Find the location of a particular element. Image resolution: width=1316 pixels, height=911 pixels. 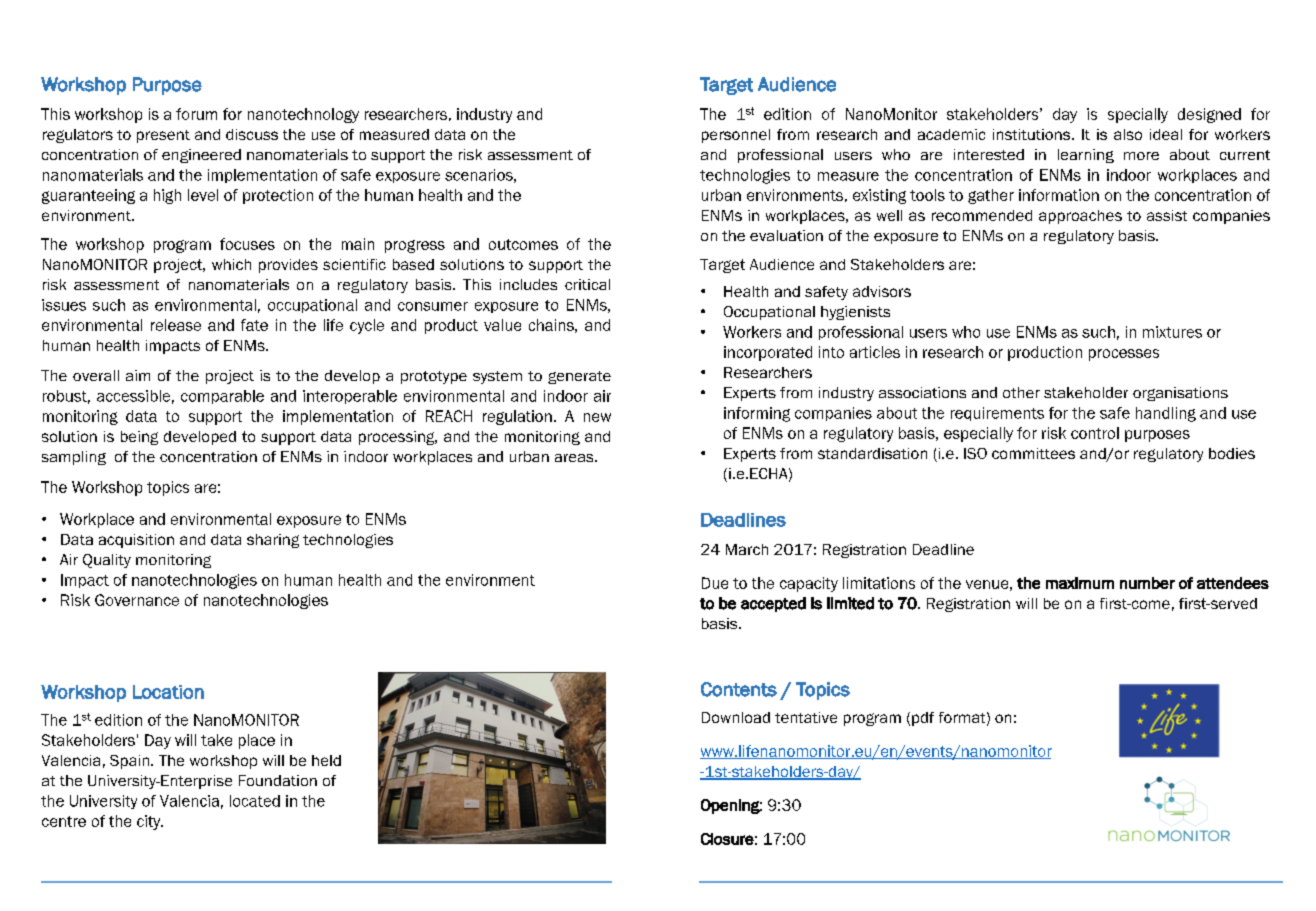

processes is located at coordinates (1124, 355).
